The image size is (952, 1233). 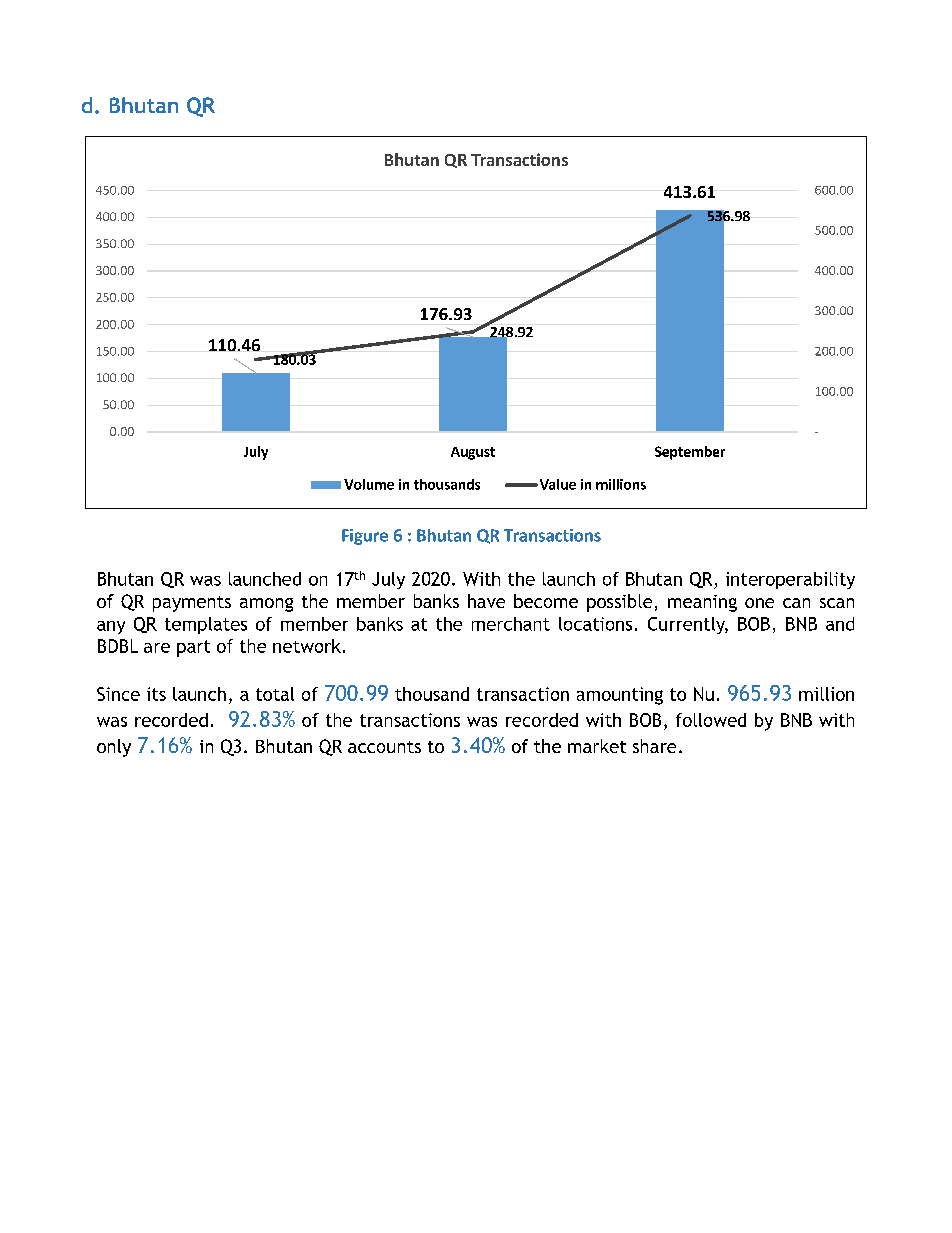 I want to click on merchant, so click(x=511, y=624).
